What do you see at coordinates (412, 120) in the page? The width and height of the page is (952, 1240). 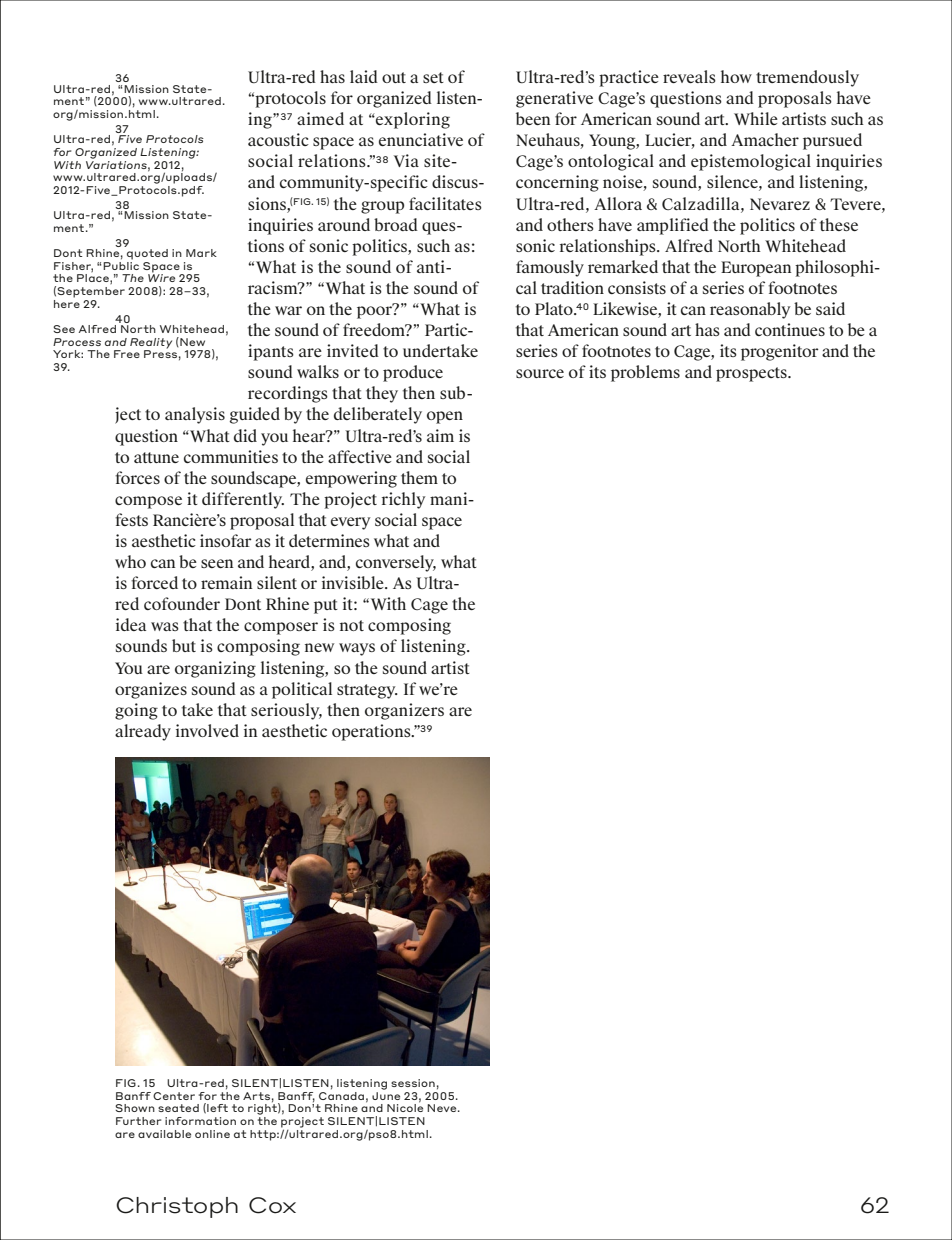 I see `exploring` at bounding box center [412, 120].
